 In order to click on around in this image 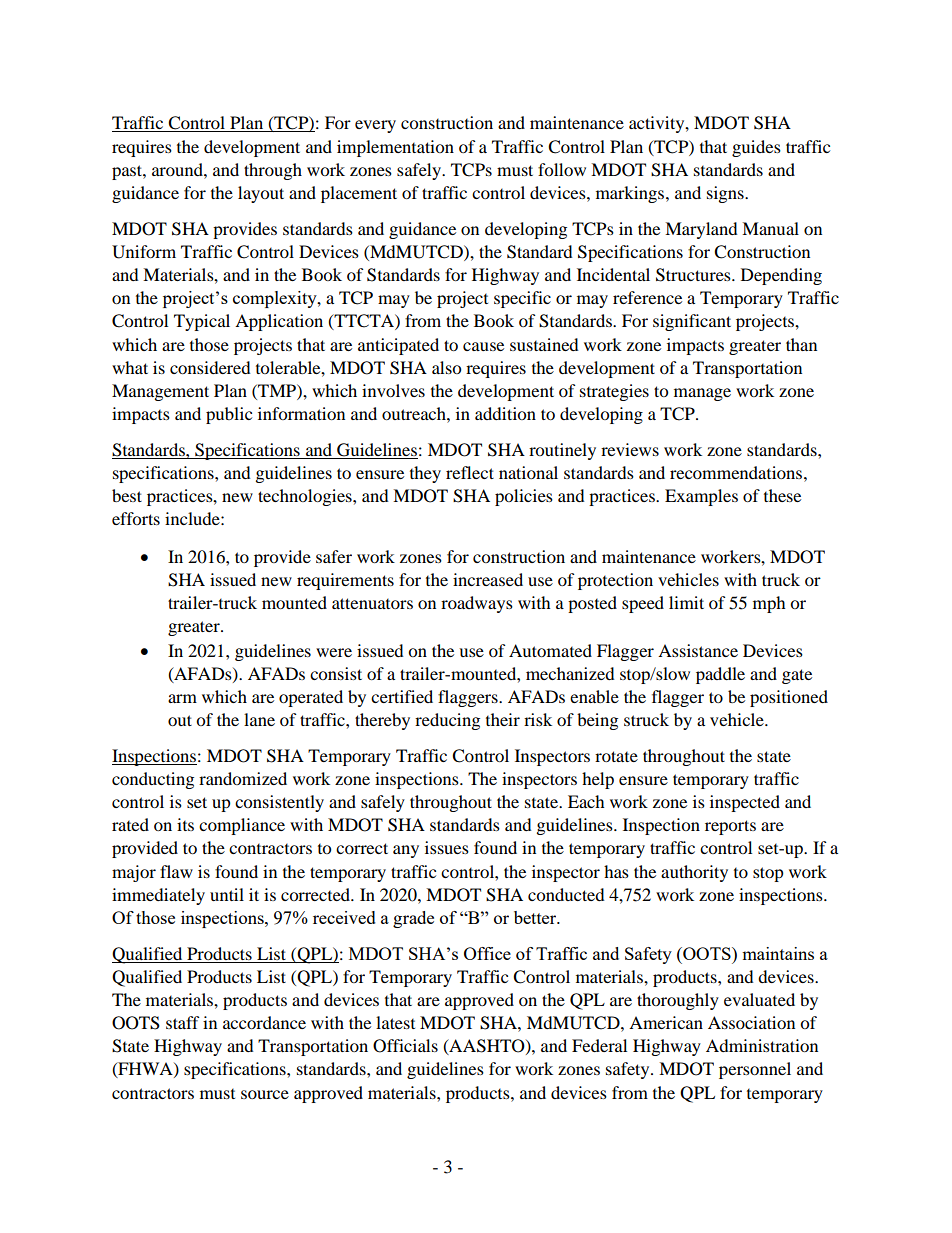, I will do `click(178, 169)`.
